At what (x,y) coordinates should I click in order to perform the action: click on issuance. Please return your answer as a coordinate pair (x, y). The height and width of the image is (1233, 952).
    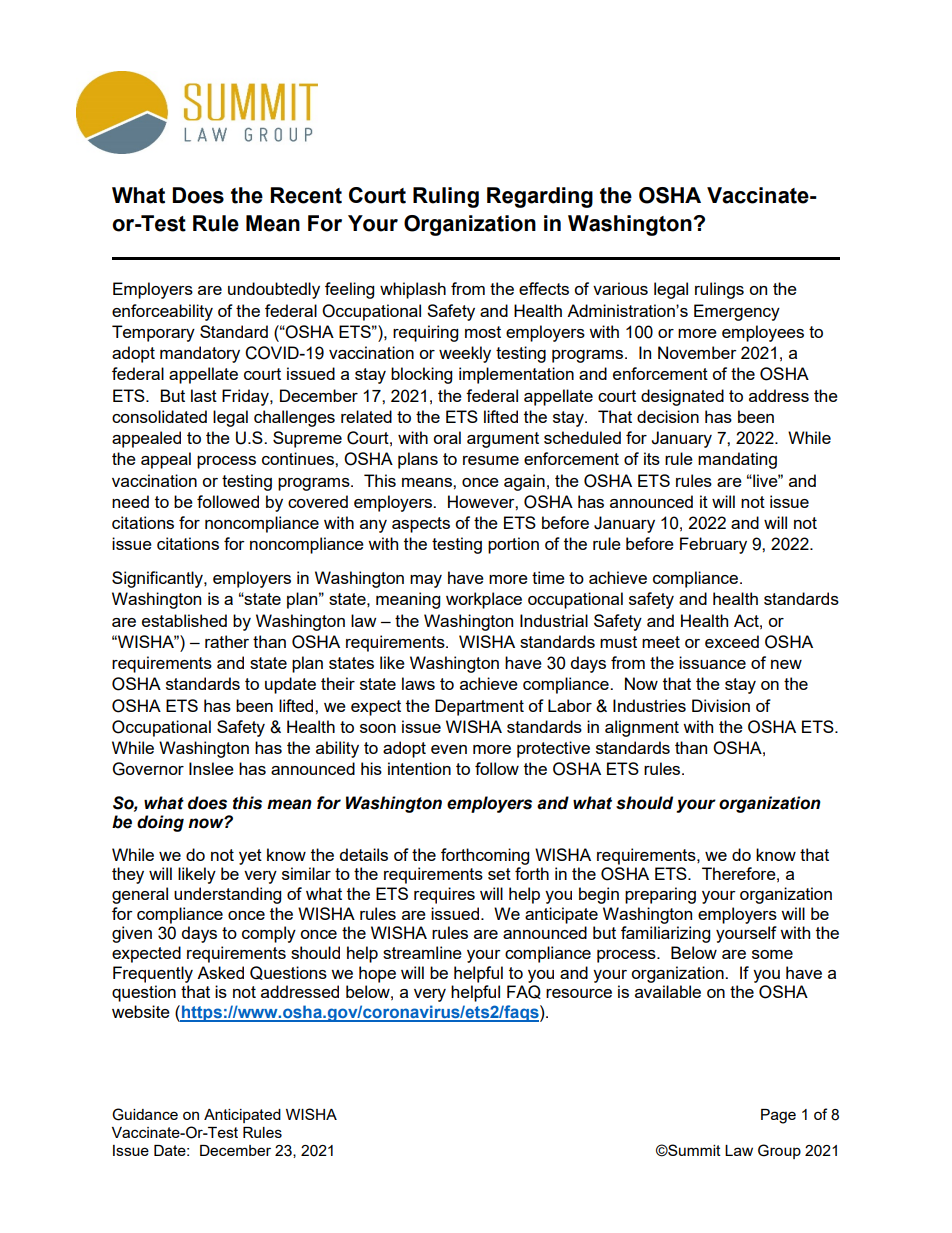
    Looking at the image, I should click on (712, 662).
